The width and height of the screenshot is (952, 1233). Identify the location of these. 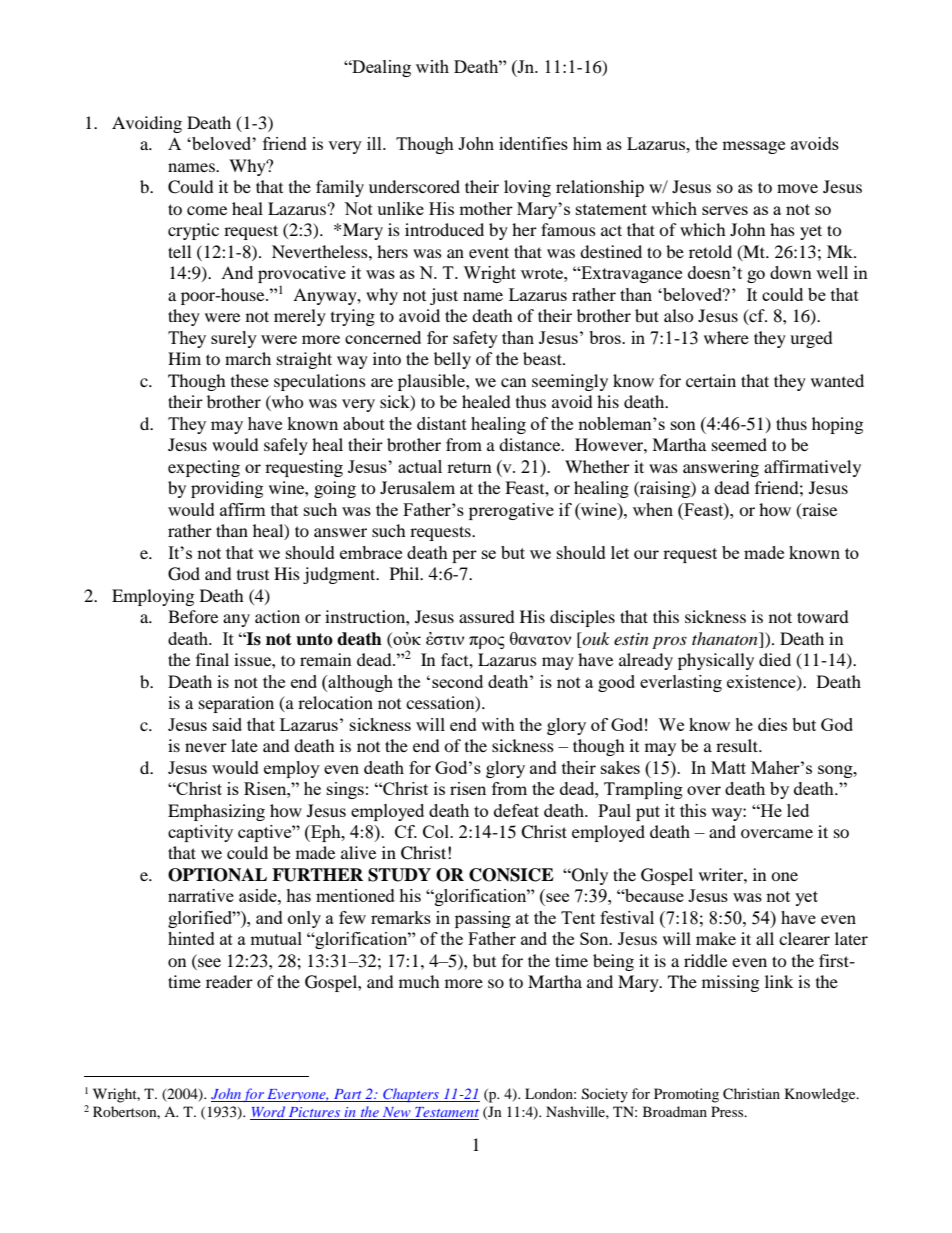
(250, 380).
